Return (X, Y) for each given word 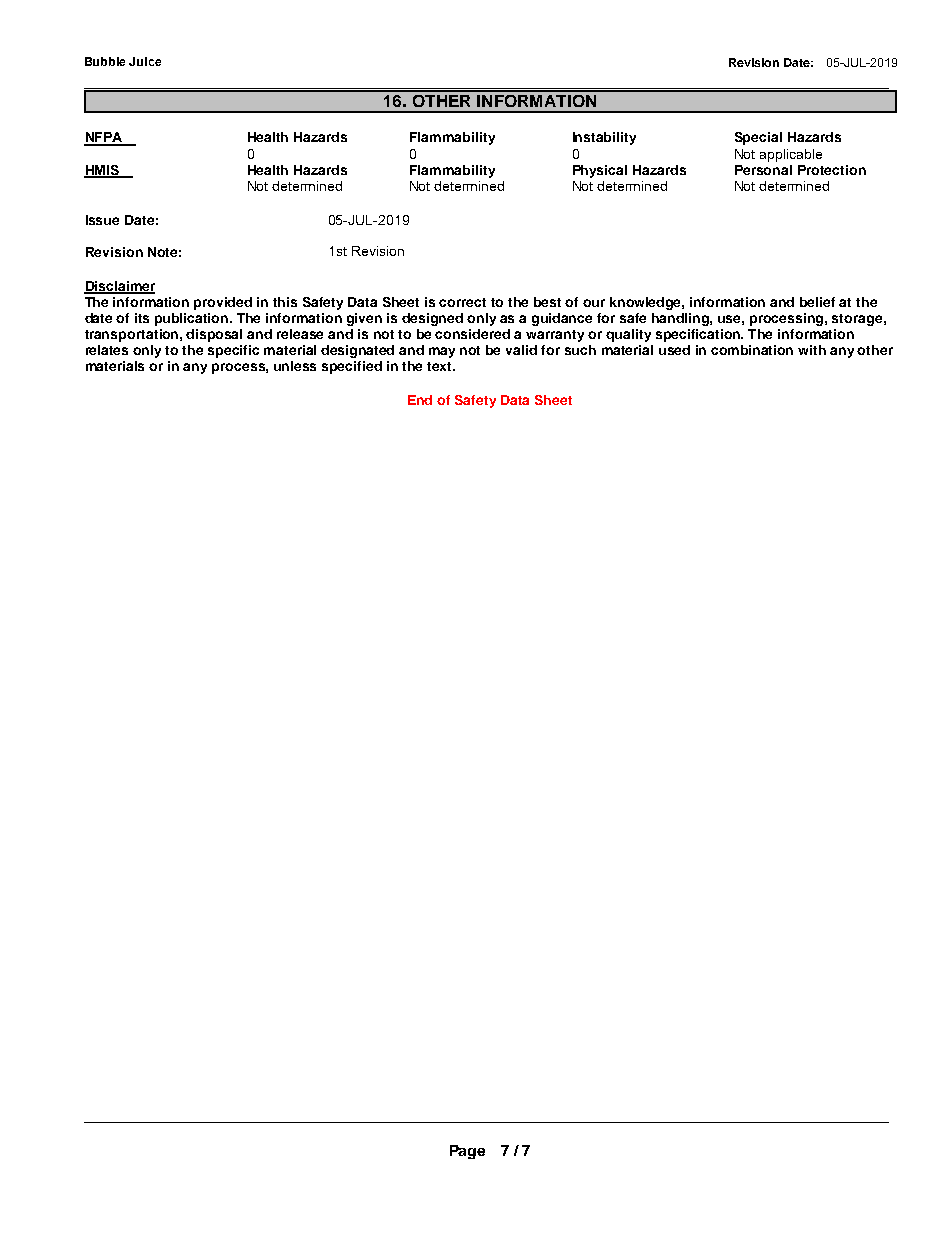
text (441, 366)
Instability (604, 138)
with (812, 350)
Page (467, 1152)
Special (758, 138)
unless (295, 366)
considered (472, 334)
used (674, 350)
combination (752, 350)
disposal (214, 335)
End (420, 400)
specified (352, 367)
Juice (145, 61)
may (442, 352)
